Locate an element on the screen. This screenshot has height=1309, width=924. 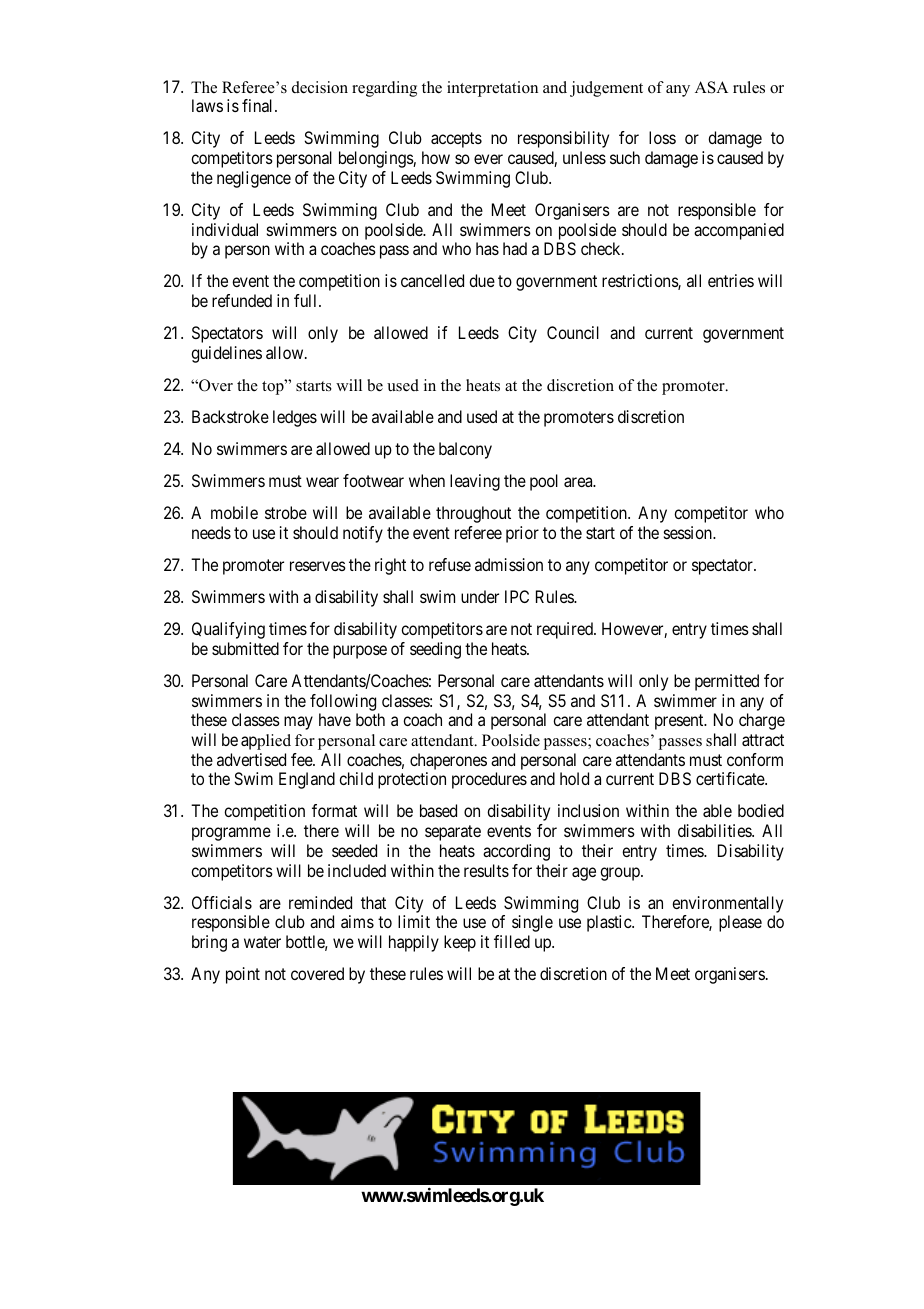
keep is located at coordinates (460, 943).
